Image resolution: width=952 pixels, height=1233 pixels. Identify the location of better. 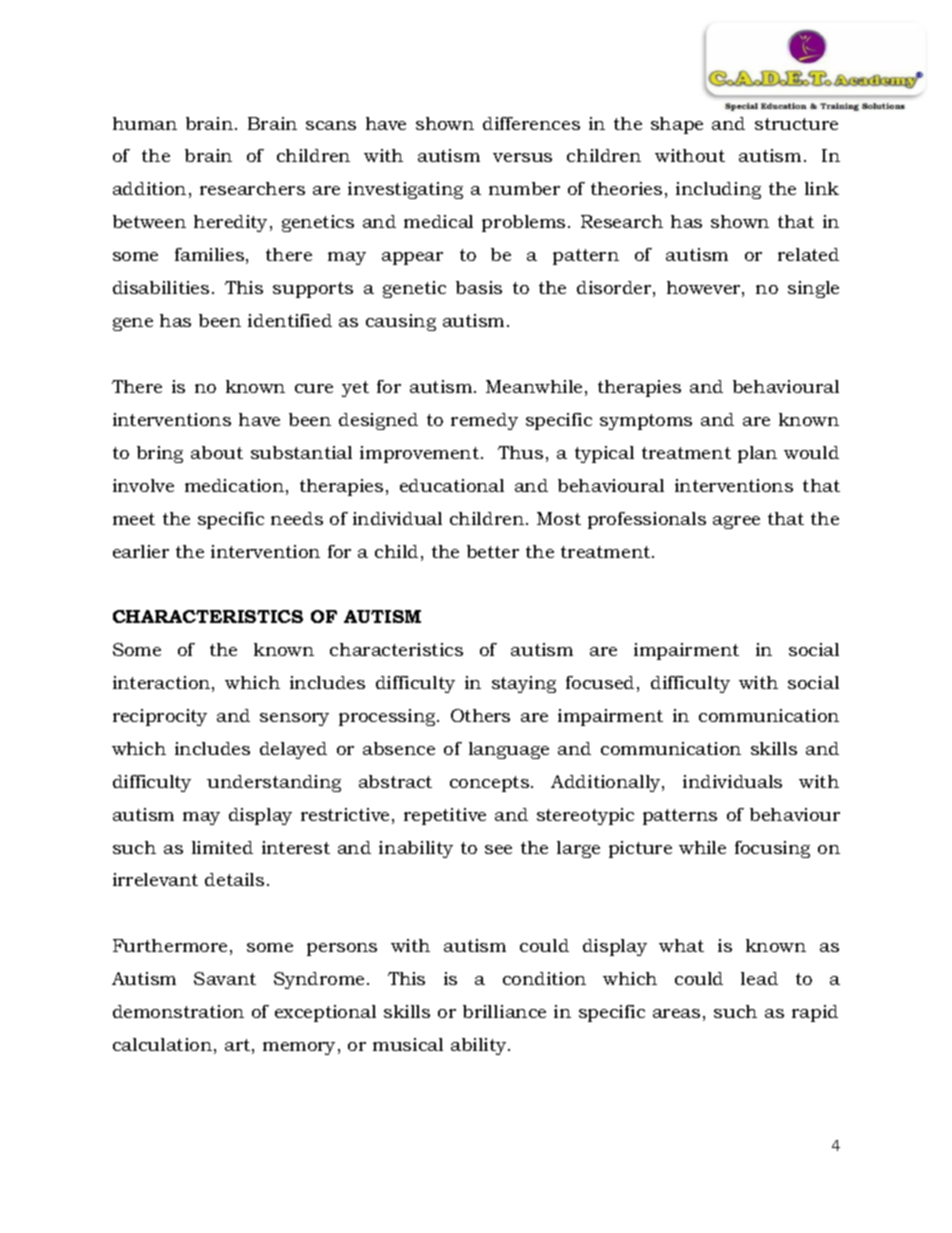
(493, 551).
